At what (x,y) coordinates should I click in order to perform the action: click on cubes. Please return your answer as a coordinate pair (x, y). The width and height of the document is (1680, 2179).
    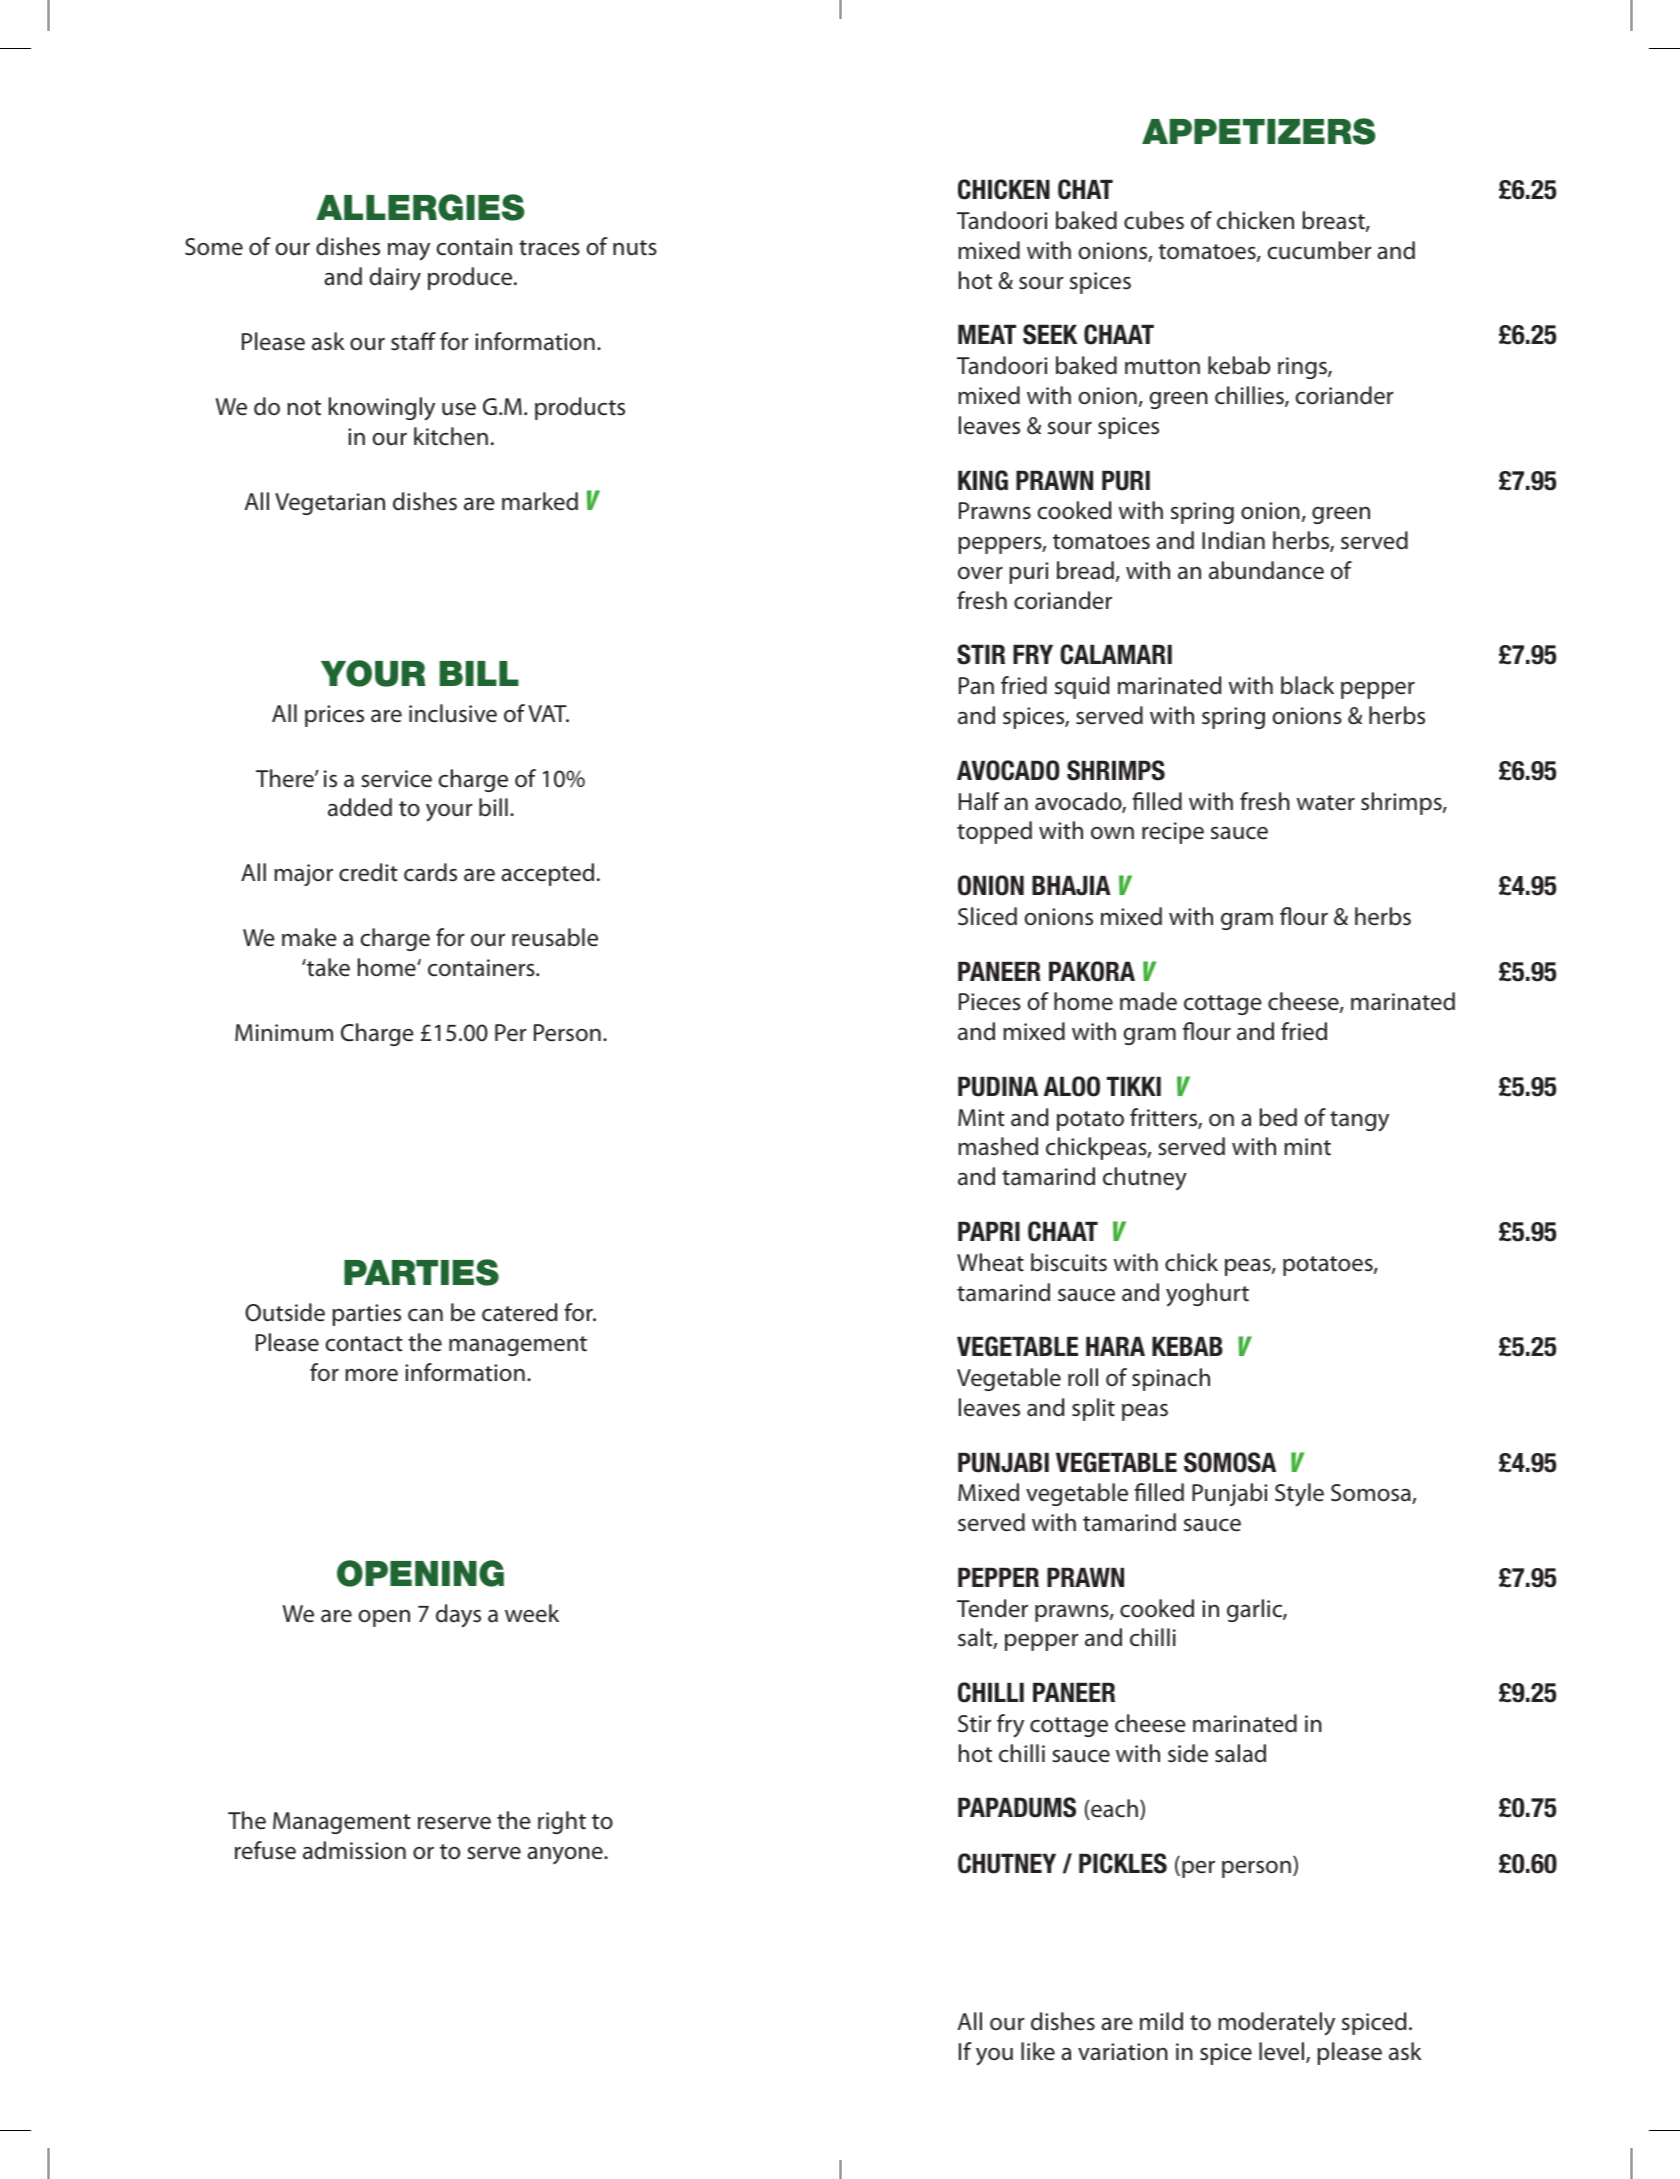
    Looking at the image, I should click on (1154, 220).
